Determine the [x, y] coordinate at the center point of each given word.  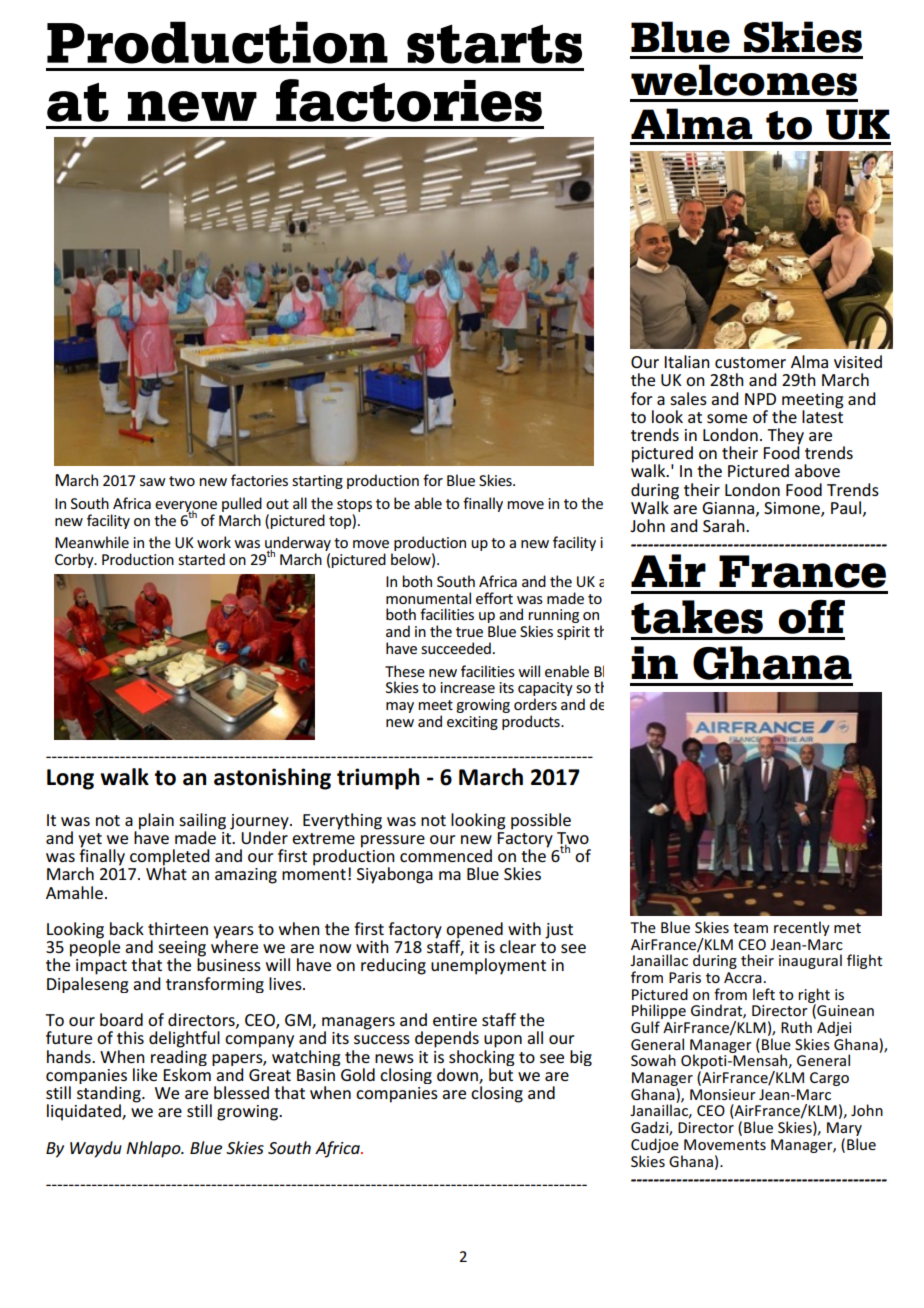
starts [494, 44]
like [145, 1074]
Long [70, 779]
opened [474, 931]
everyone [186, 507]
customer [750, 362]
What [166, 872]
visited [858, 361]
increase [467, 687]
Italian [687, 361]
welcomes [744, 80]
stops [354, 505]
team [750, 928]
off [812, 616]
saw [153, 482]
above [817, 470]
